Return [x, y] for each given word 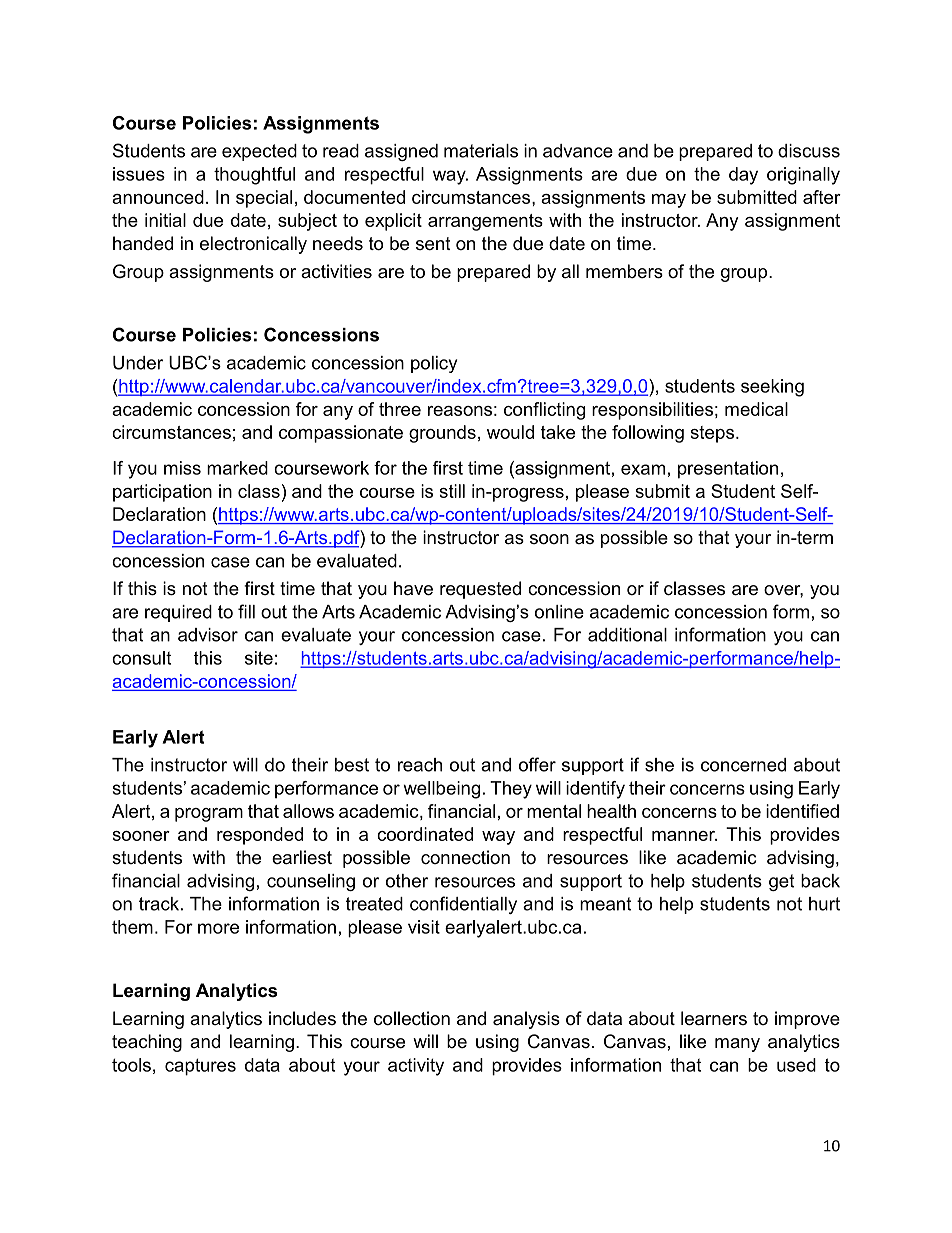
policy [434, 364]
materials [481, 151]
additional [627, 635]
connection [465, 857]
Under [138, 363]
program [209, 815]
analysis [526, 1020]
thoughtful [254, 176]
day [743, 176]
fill [246, 611]
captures [200, 1067]
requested [480, 590]
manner [684, 836]
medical [756, 409]
